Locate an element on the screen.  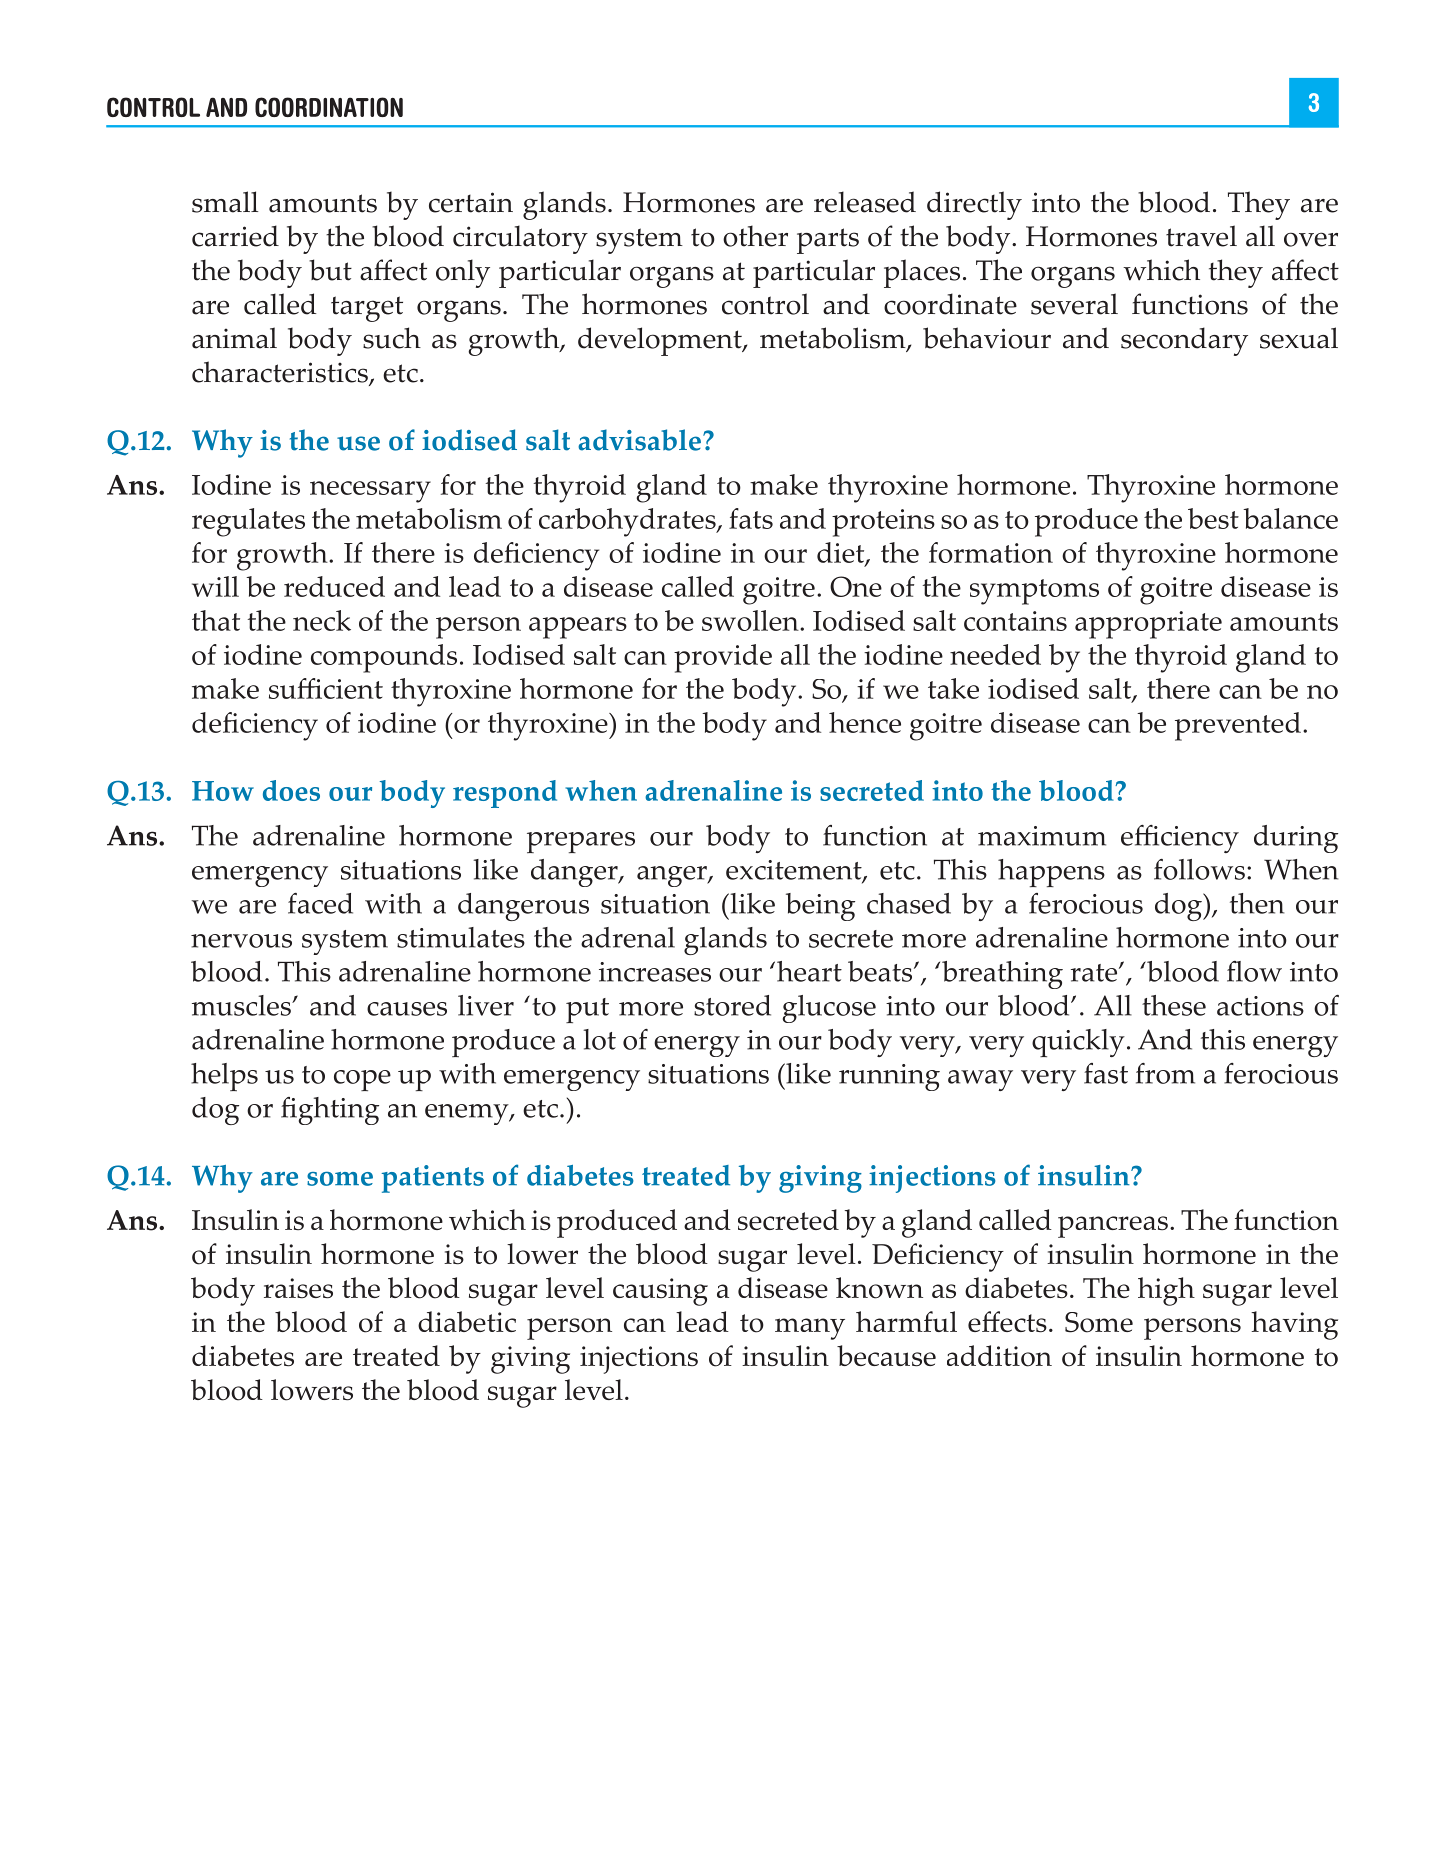
many is located at coordinates (810, 1329).
